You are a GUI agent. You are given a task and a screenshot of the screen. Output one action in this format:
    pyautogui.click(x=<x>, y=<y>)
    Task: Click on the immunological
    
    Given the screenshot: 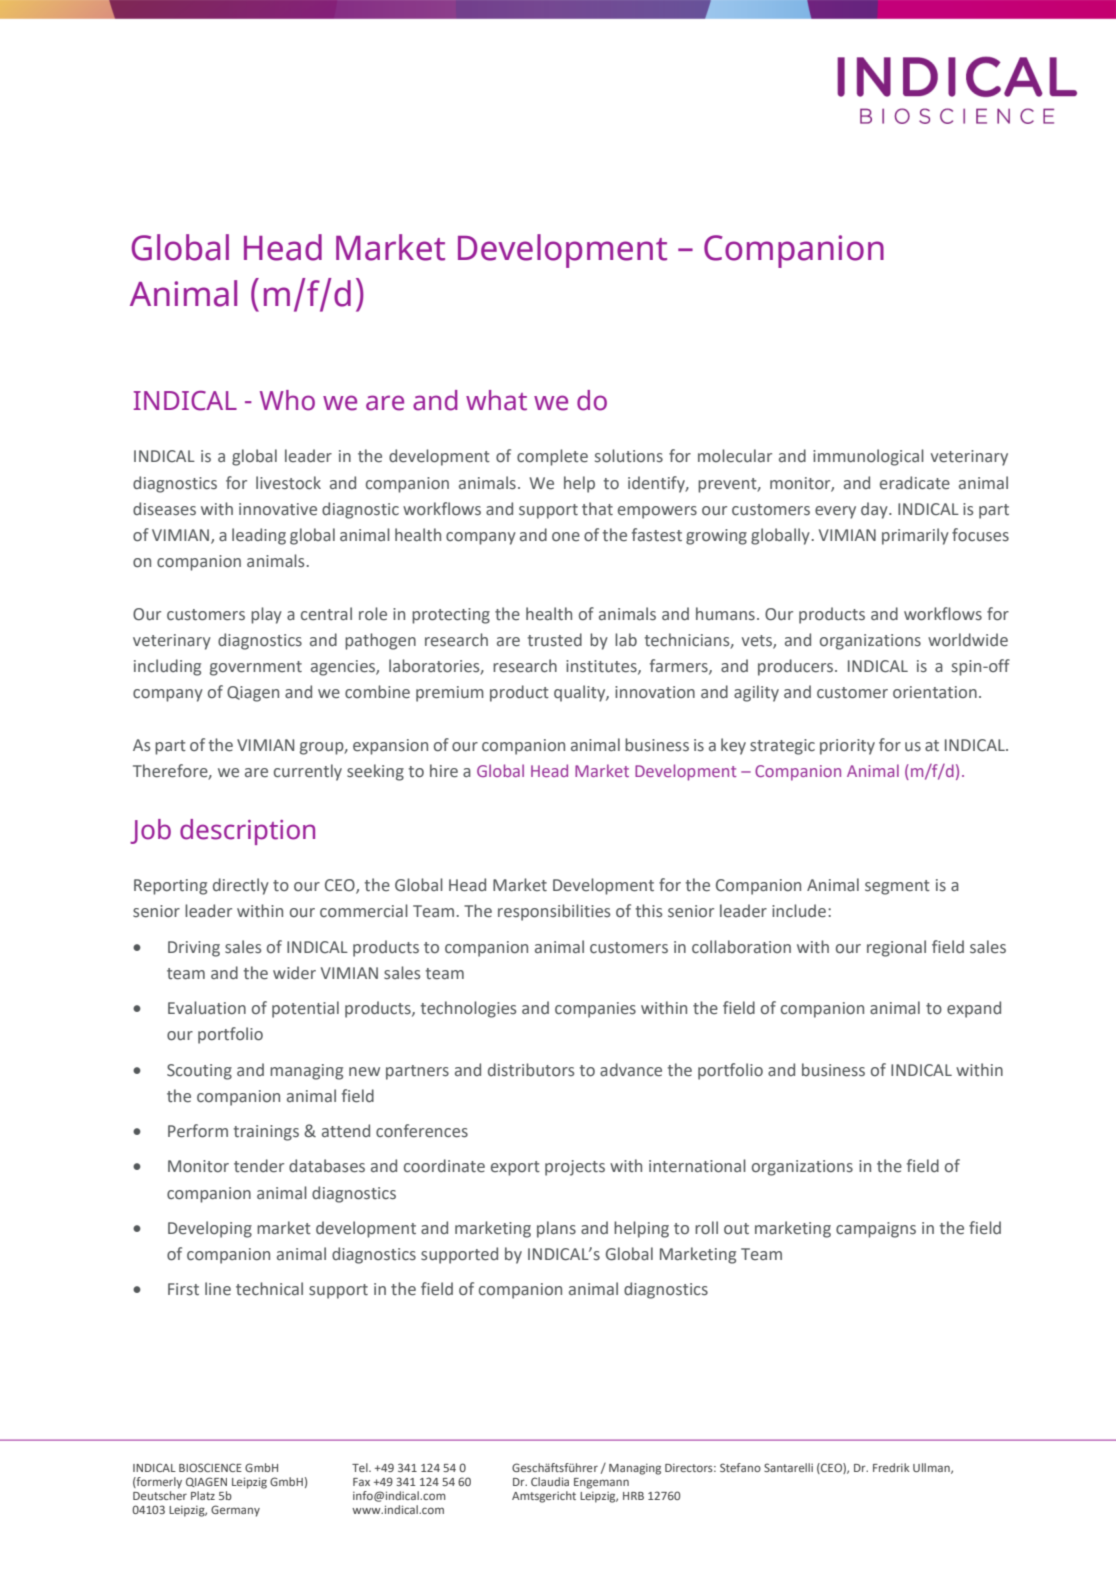 What is the action you would take?
    pyautogui.click(x=868, y=457)
